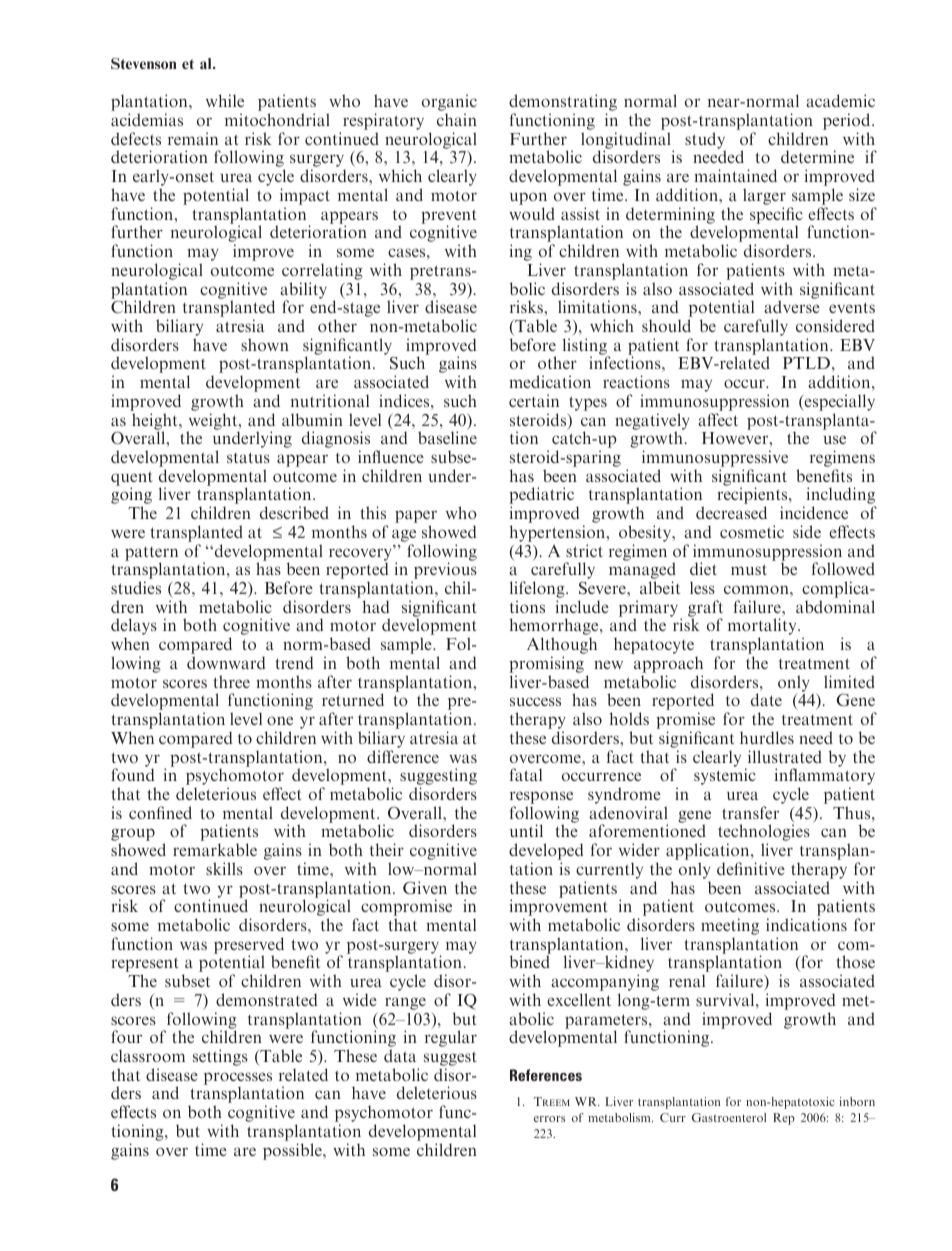 Image resolution: width=952 pixels, height=1251 pixels. I want to click on academic, so click(840, 100).
